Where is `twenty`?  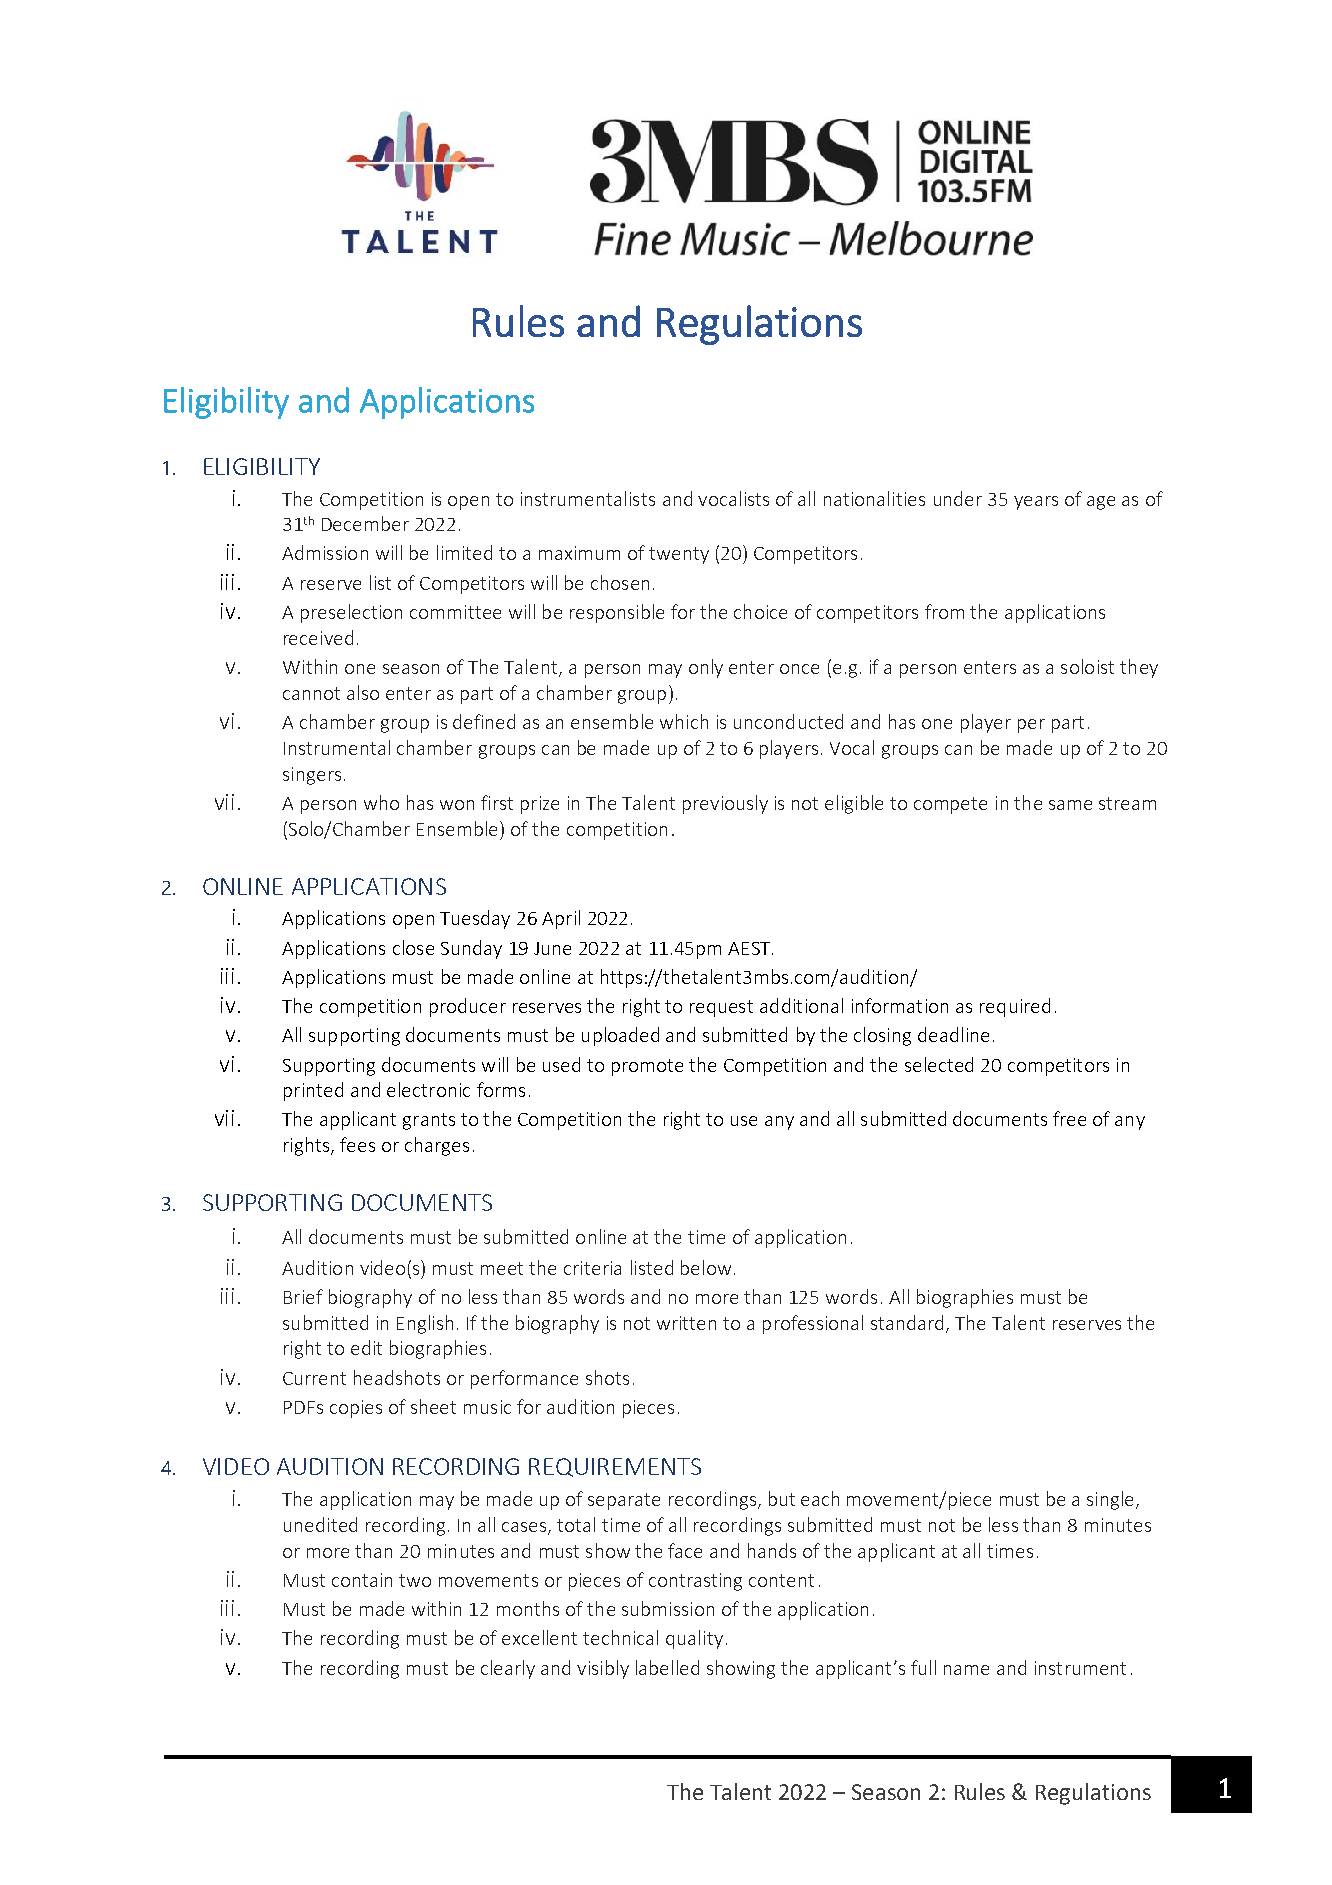 twenty is located at coordinates (679, 555).
